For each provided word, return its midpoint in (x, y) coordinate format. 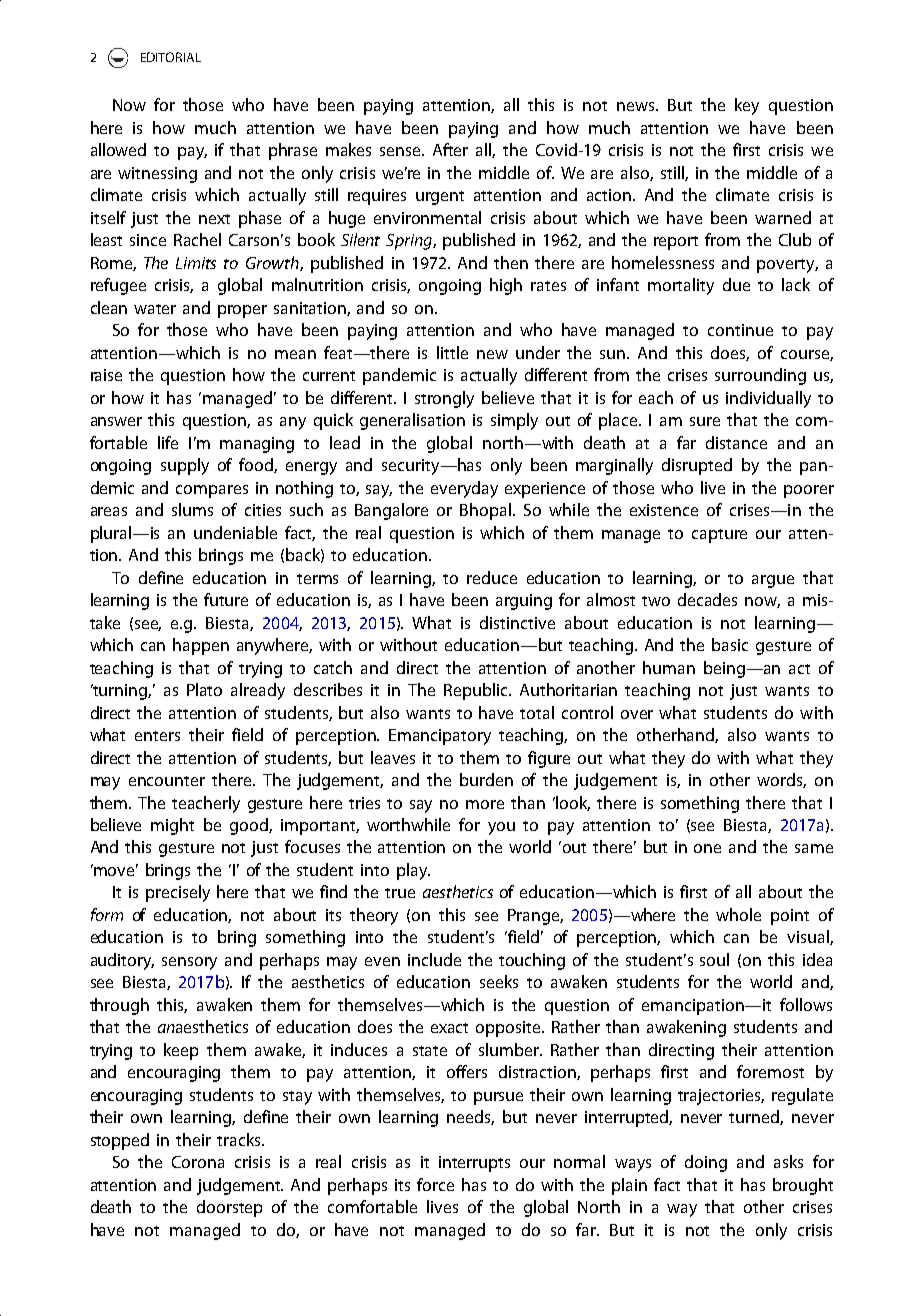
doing (706, 1163)
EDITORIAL (171, 57)
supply (185, 466)
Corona (198, 1162)
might (172, 826)
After (450, 149)
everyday (464, 489)
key (747, 106)
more (485, 804)
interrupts (474, 1164)
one (707, 848)
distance (736, 442)
